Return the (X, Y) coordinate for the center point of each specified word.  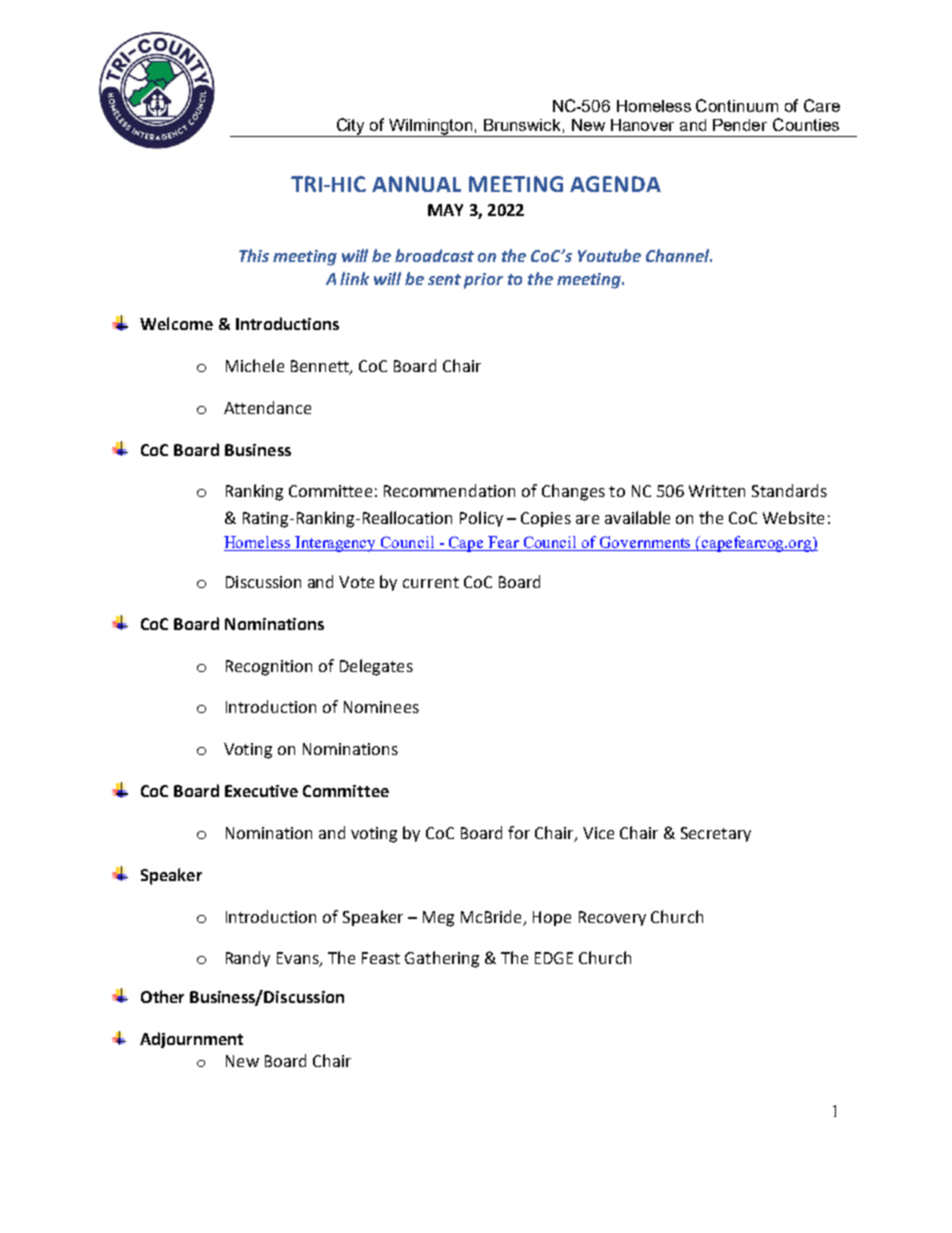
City (351, 127)
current (431, 582)
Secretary (716, 834)
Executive (261, 791)
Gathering (442, 959)
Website (793, 517)
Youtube (609, 255)
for (519, 832)
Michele (255, 365)
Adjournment (191, 1040)
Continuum (737, 105)
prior (483, 281)
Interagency (336, 544)
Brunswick (522, 125)
